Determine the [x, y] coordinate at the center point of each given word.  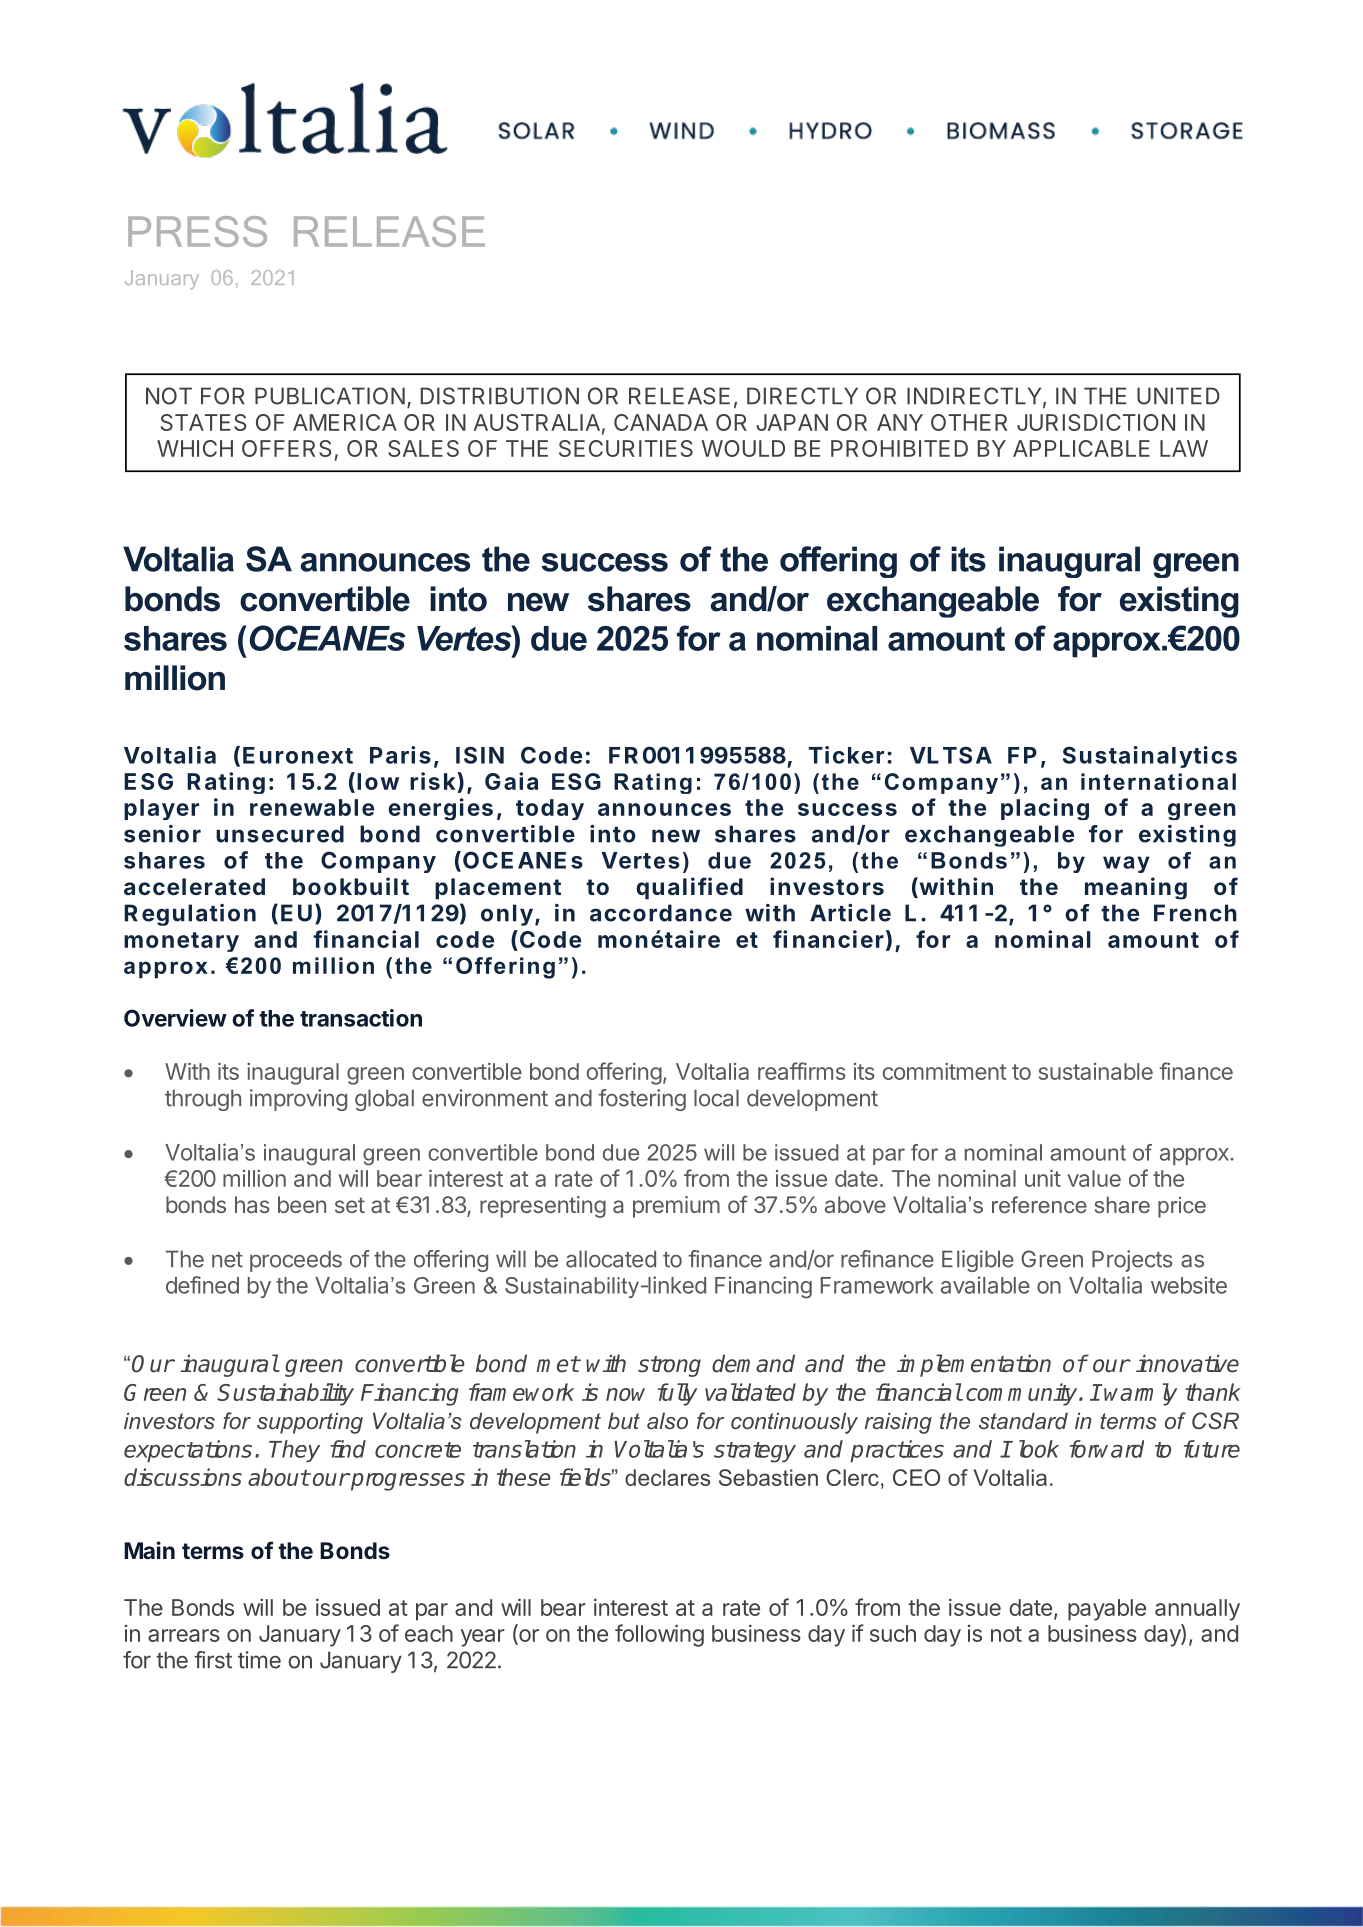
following [659, 1635]
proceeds [296, 1261]
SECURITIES [626, 448]
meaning [1136, 888]
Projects [1132, 1261]
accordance [661, 913]
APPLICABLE [1081, 448]
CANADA [661, 422]
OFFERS [287, 448]
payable [1107, 1610]
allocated [611, 1259]
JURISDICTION [1096, 422]
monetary [181, 942]
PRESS [197, 231]
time [259, 1660]
